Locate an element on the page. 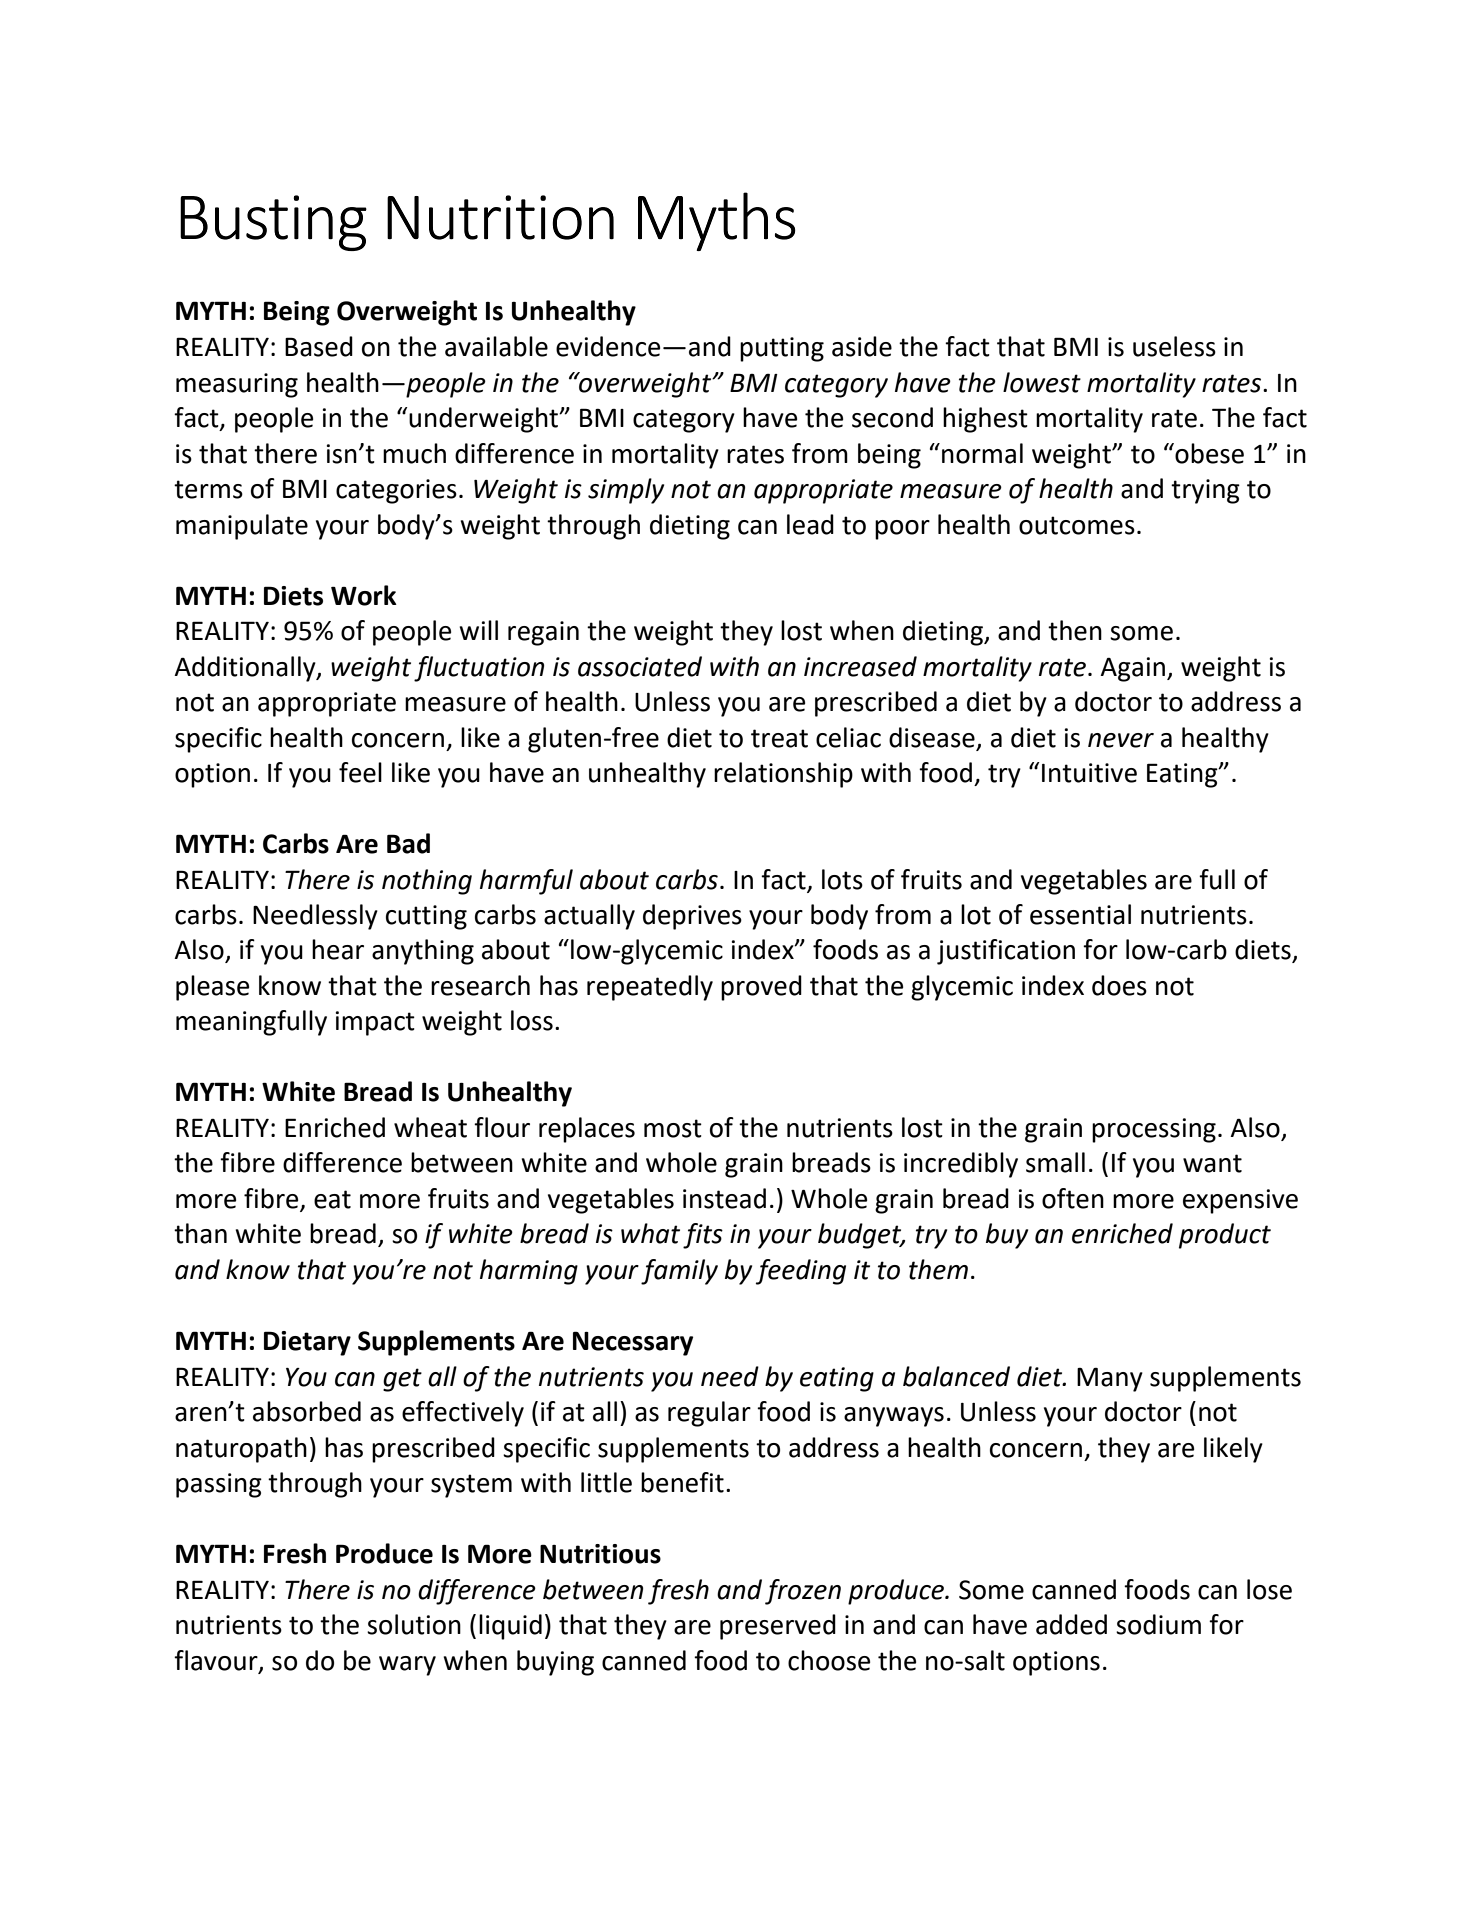 This image has height=1919, width=1483. Busting is located at coordinates (273, 223).
